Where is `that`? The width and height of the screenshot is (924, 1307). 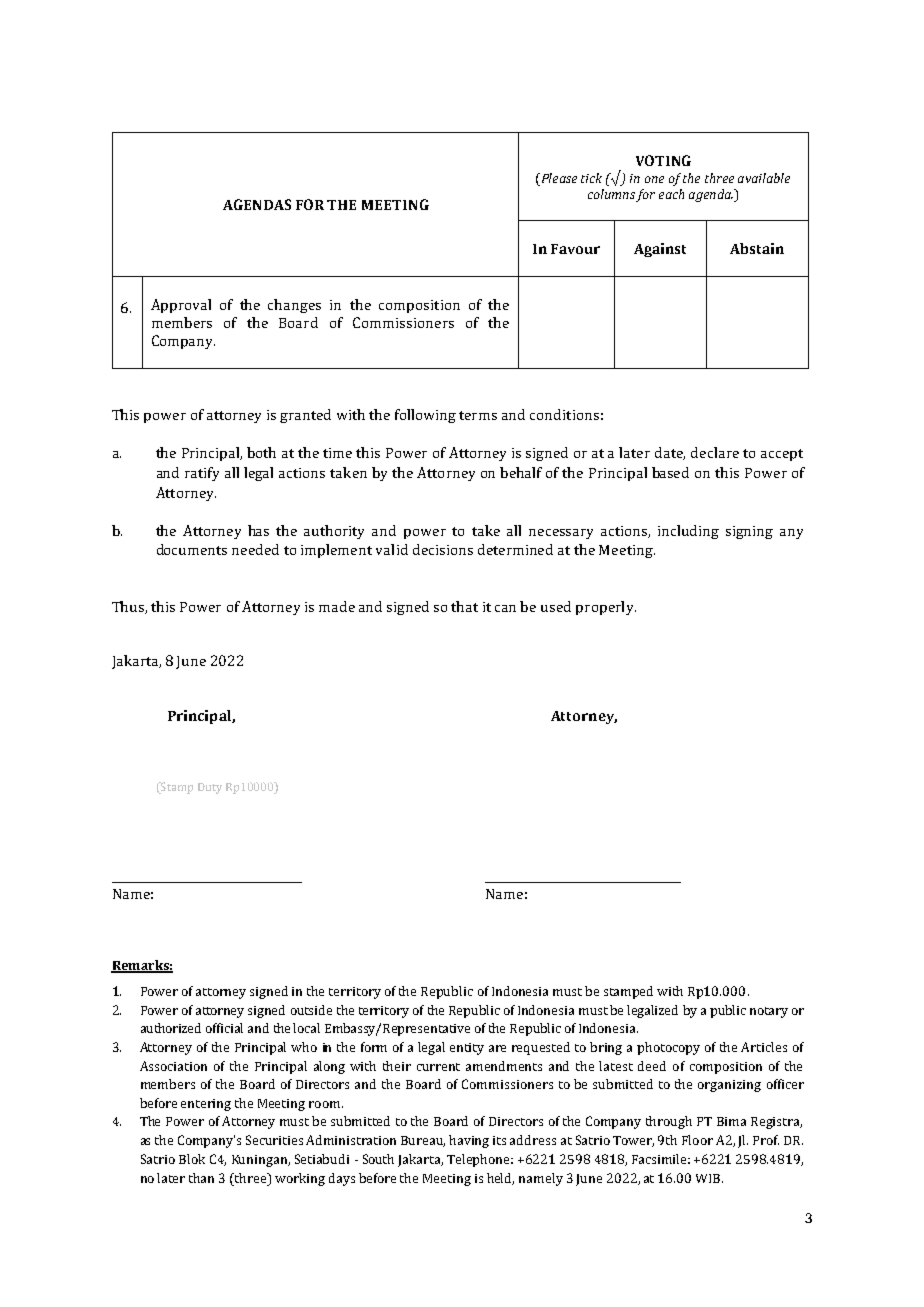 that is located at coordinates (464, 606).
